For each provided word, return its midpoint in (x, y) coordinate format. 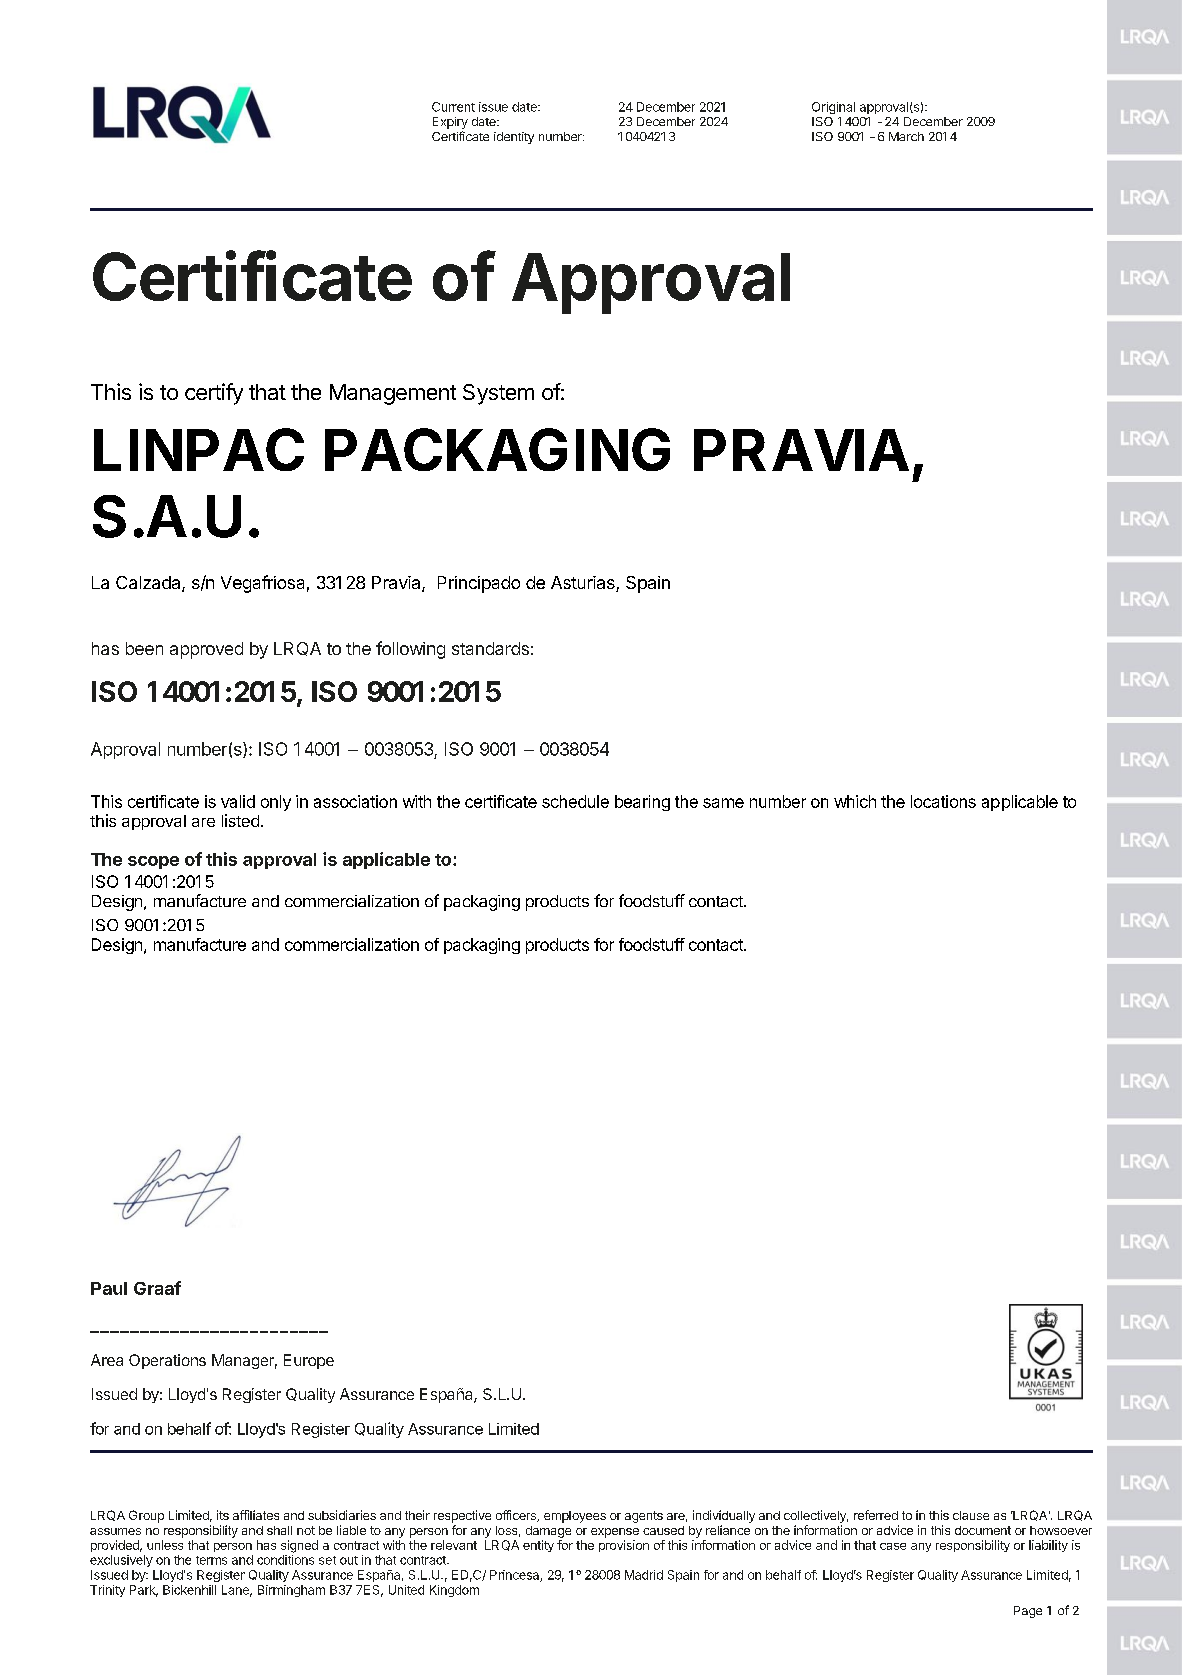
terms (211, 1560)
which (855, 801)
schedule (575, 801)
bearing (642, 803)
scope (153, 862)
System (498, 394)
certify (214, 394)
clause (971, 1515)
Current (453, 107)
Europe (309, 1361)
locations (943, 801)
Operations (167, 1361)
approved (206, 650)
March (906, 136)
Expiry (450, 123)
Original (833, 108)
